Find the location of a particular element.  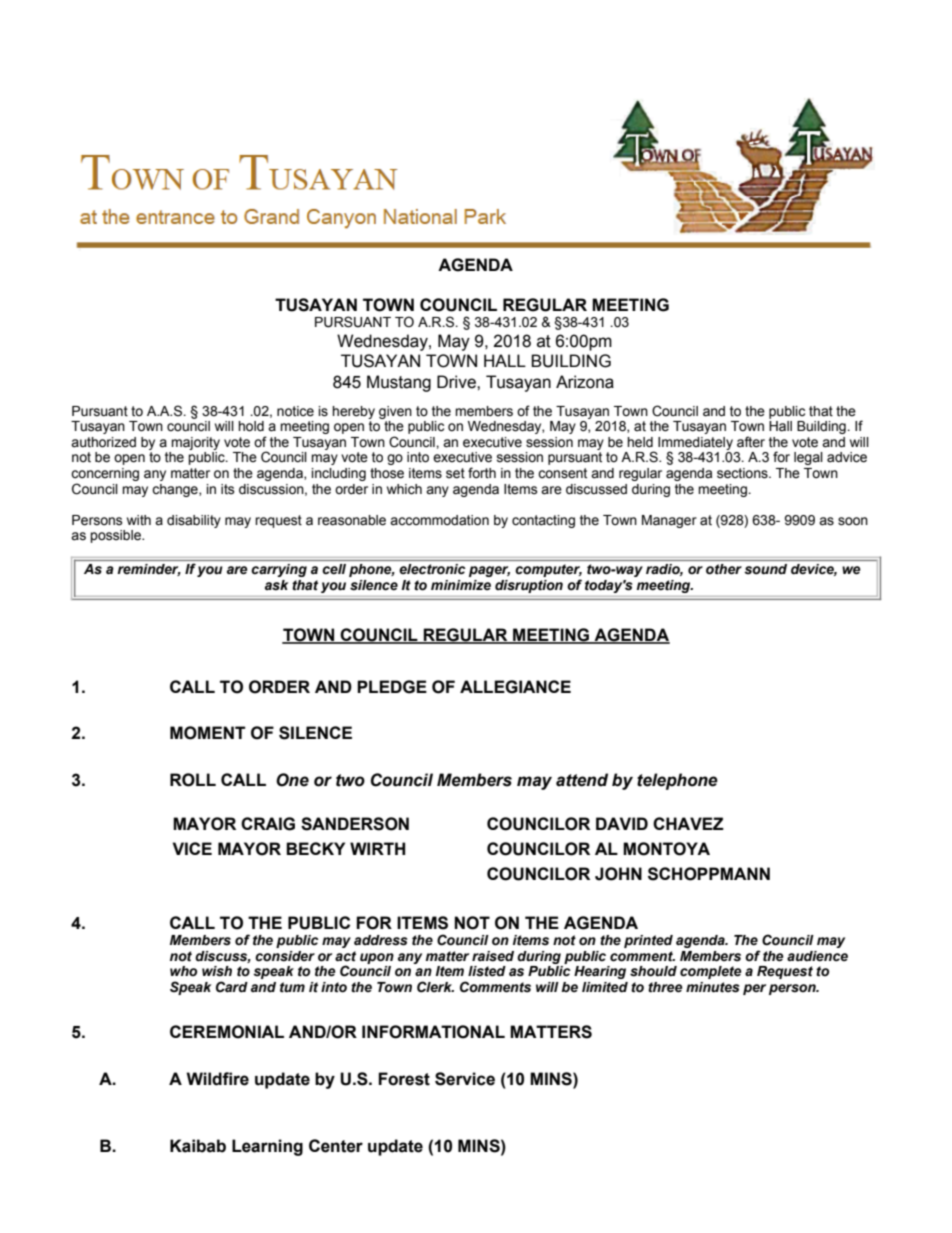

Forest is located at coordinates (404, 1079).
